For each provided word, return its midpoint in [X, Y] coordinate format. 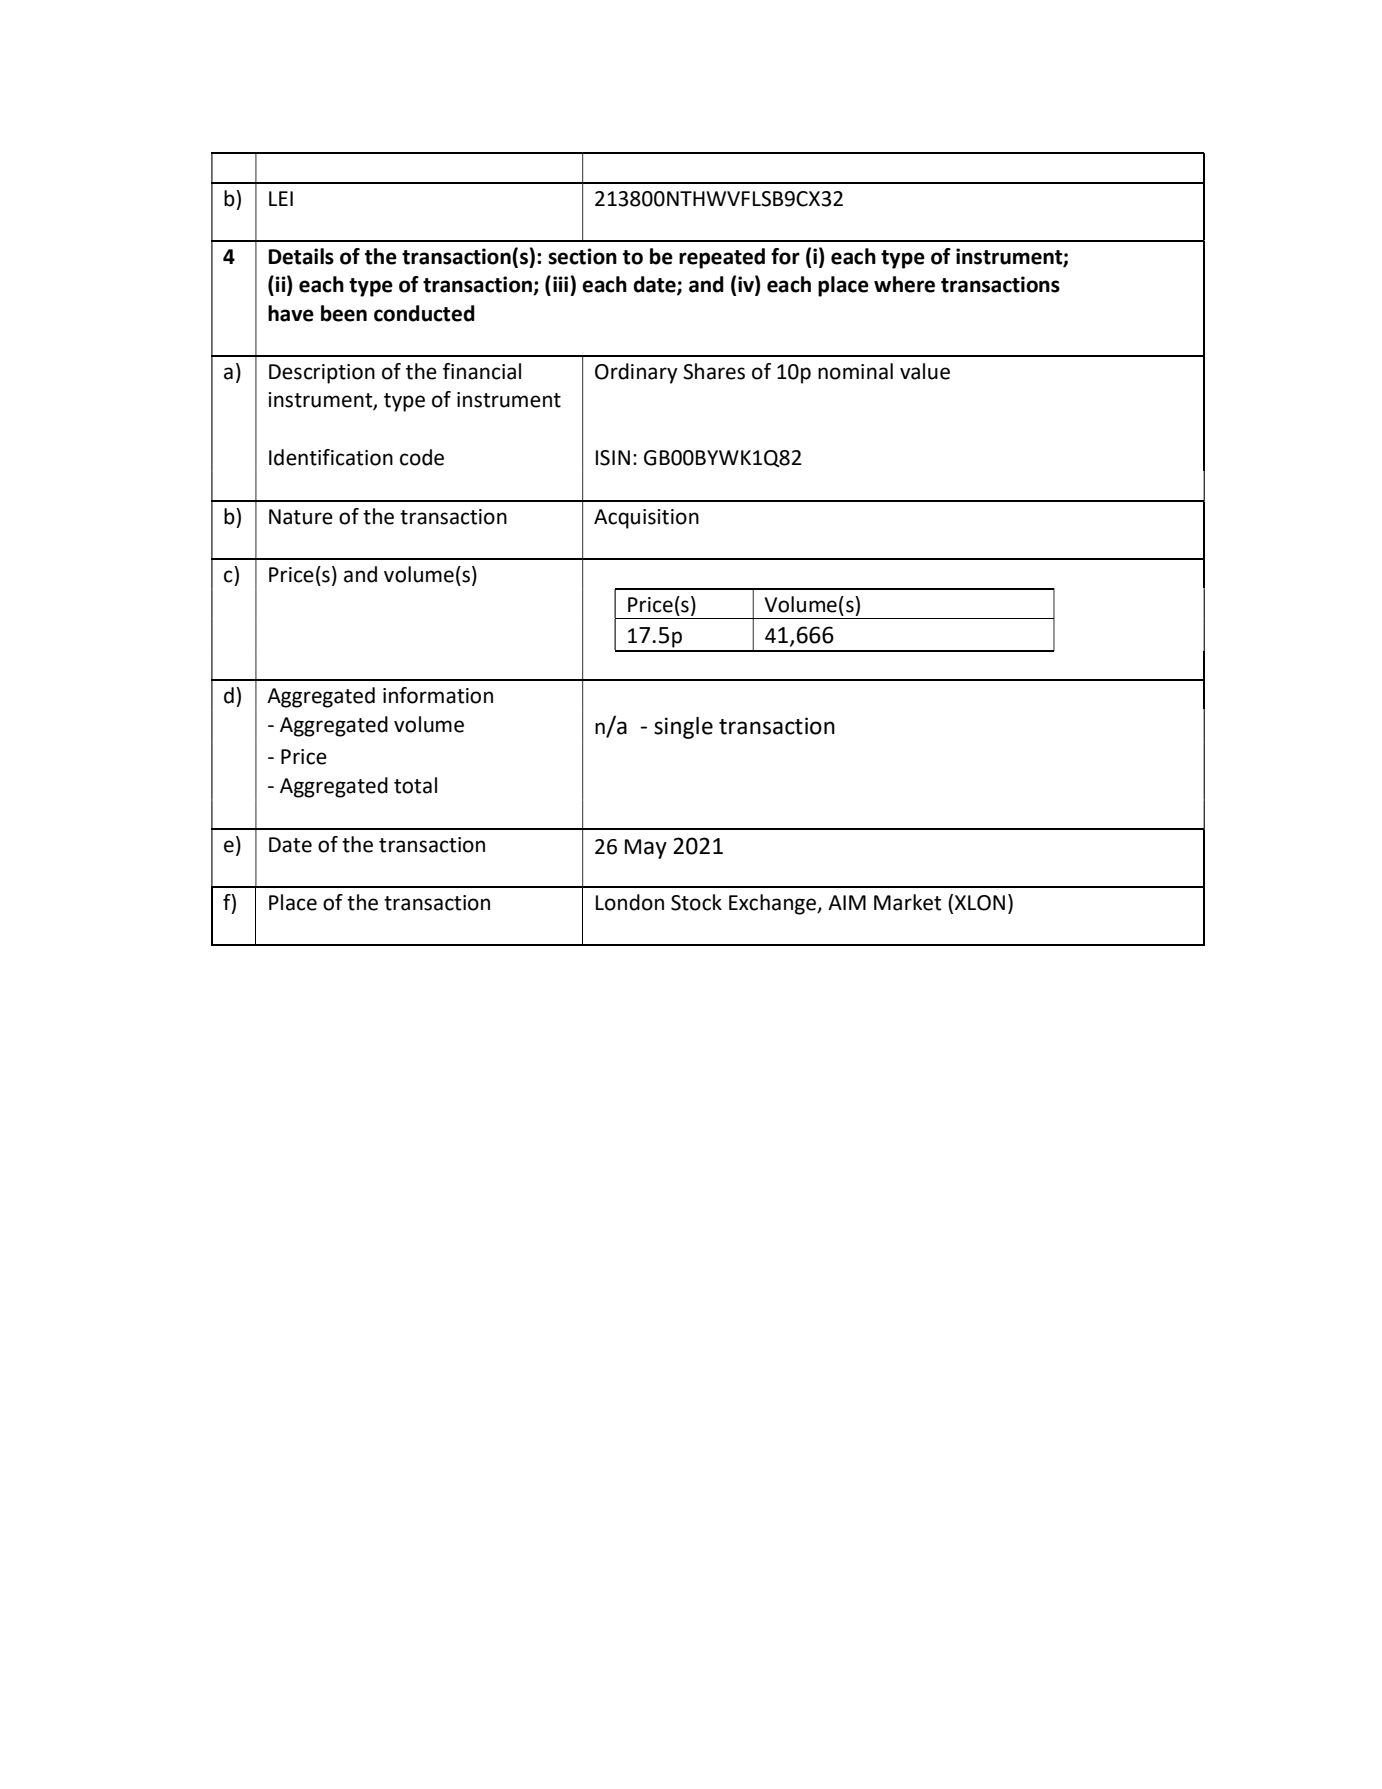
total [415, 785]
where [904, 284]
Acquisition [646, 519]
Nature [301, 517]
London [630, 902]
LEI [281, 198]
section [582, 256]
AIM [847, 902]
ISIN [613, 458]
